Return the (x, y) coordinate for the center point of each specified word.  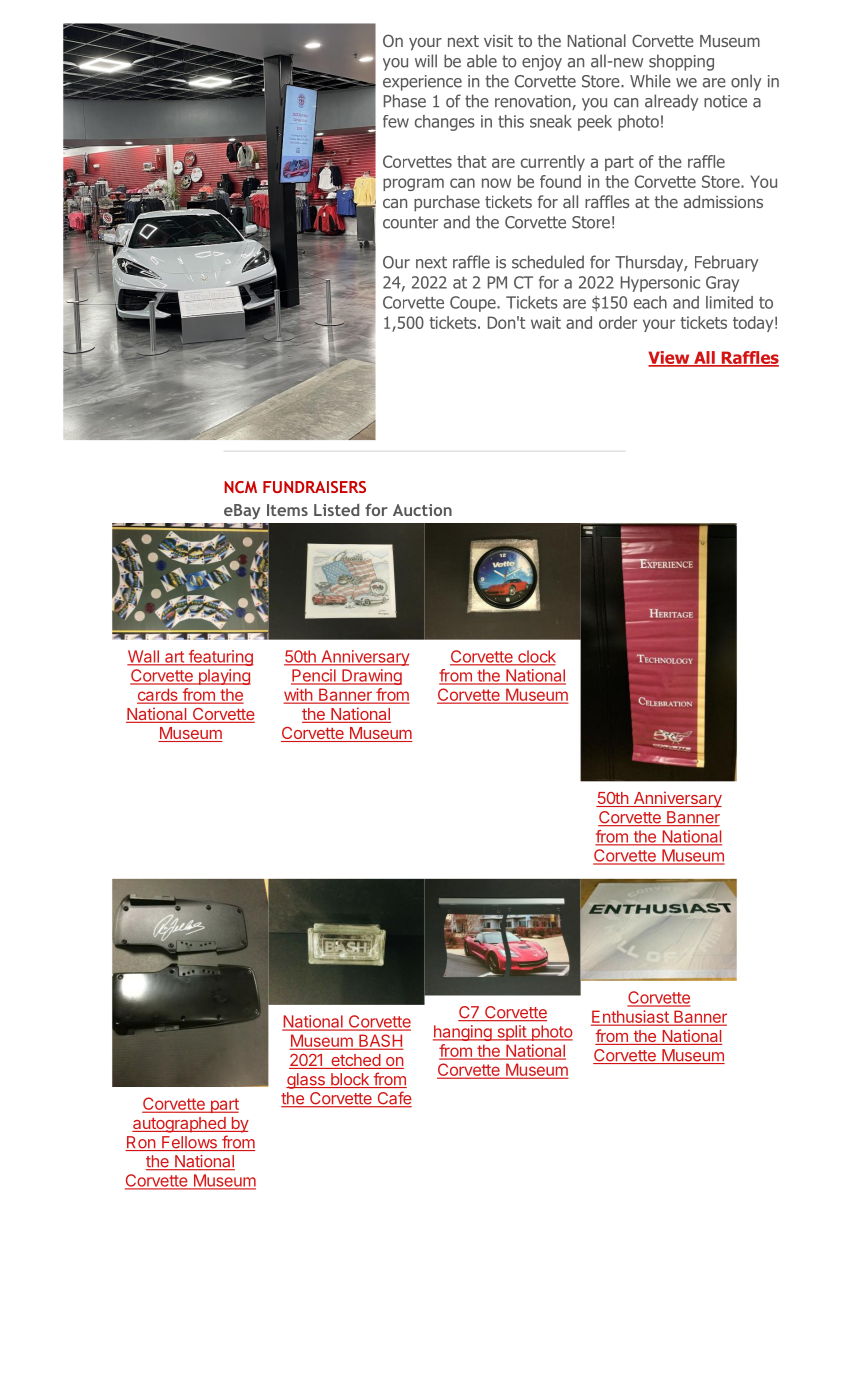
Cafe (393, 1099)
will (426, 60)
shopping (681, 62)
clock (536, 657)
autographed (179, 1125)
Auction (422, 510)
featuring (220, 658)
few (396, 121)
